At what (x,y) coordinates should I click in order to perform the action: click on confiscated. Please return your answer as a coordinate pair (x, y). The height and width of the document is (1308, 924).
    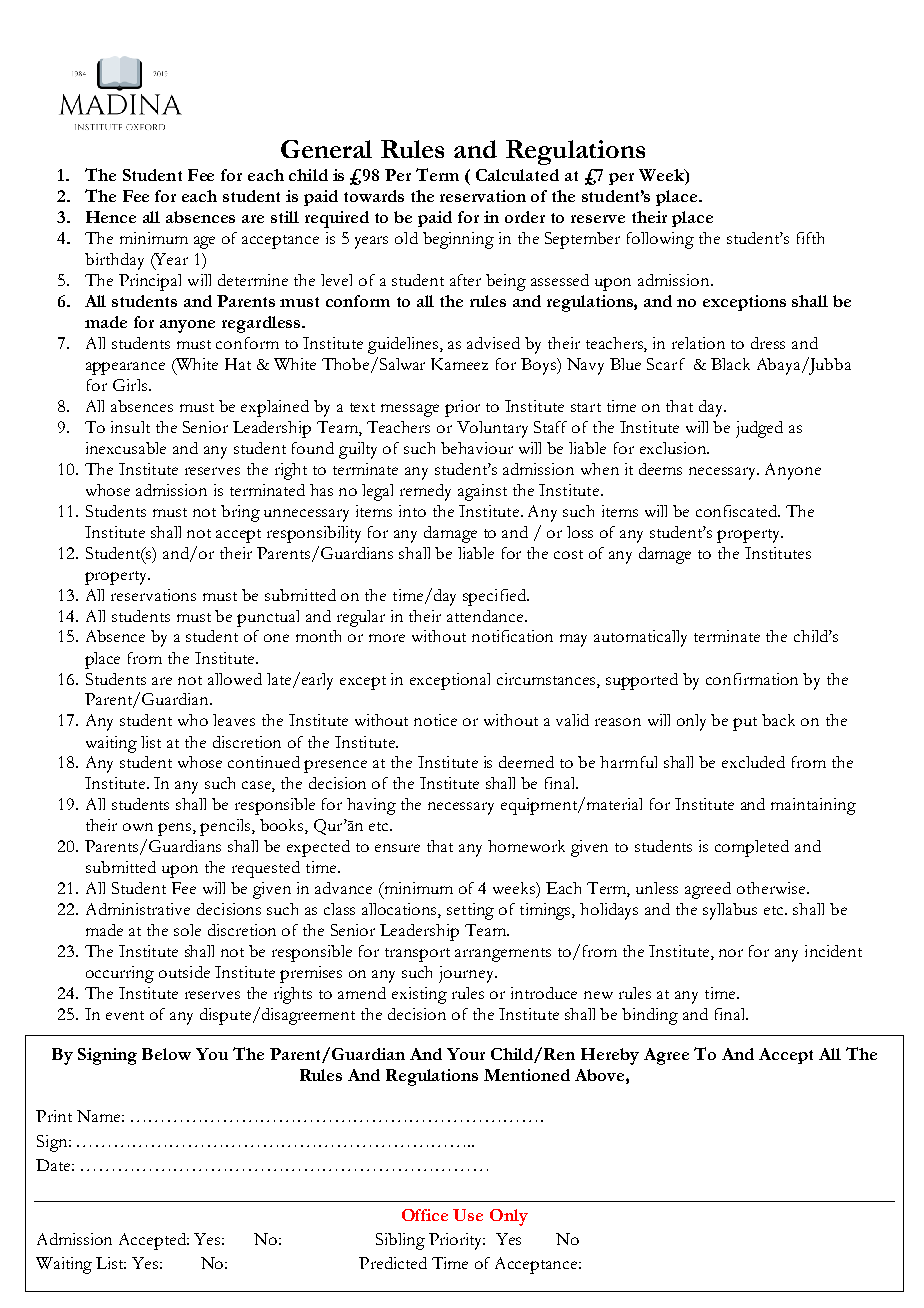
    Looking at the image, I should click on (738, 511).
